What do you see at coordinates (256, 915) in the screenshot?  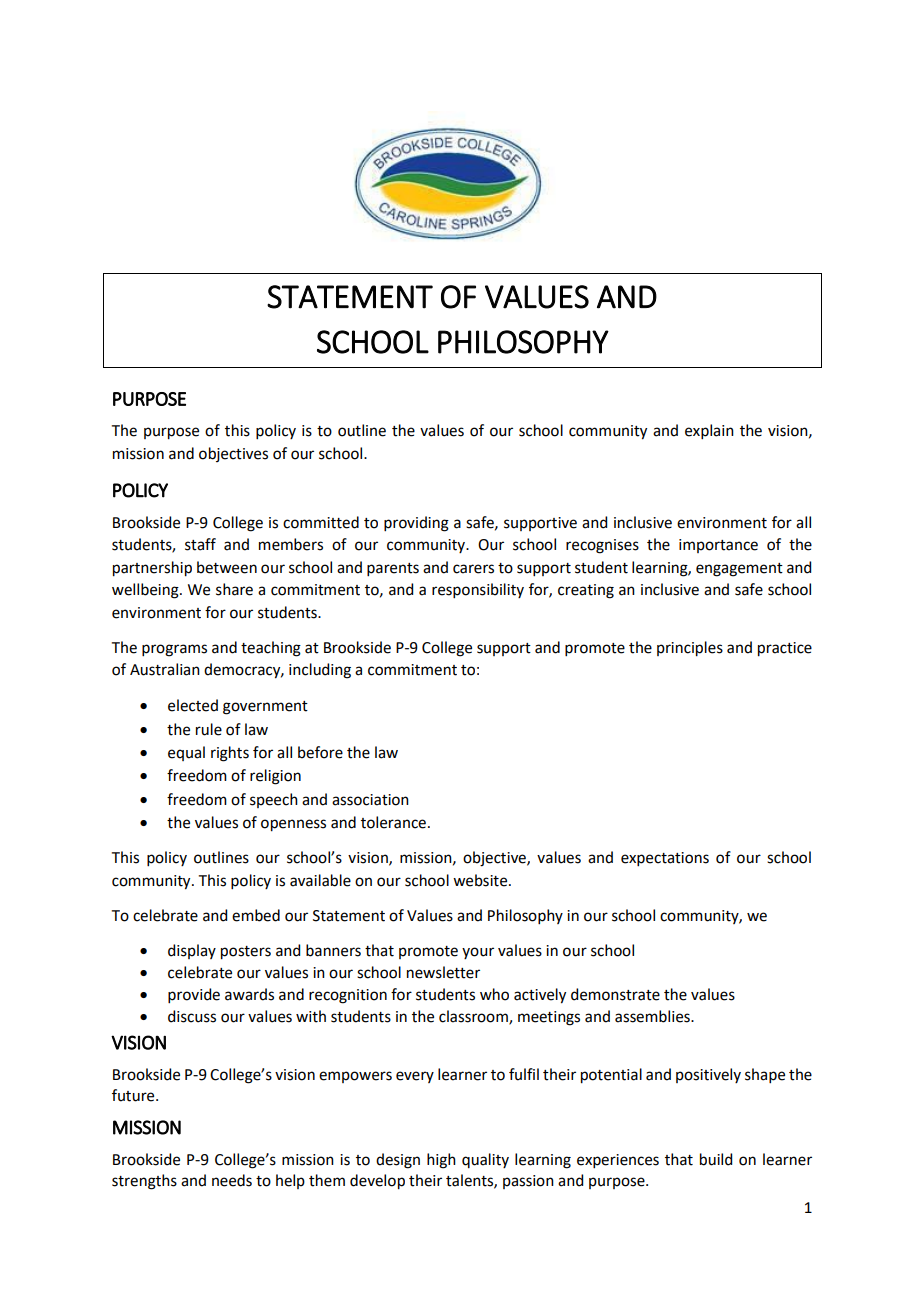 I see `embed` at bounding box center [256, 915].
